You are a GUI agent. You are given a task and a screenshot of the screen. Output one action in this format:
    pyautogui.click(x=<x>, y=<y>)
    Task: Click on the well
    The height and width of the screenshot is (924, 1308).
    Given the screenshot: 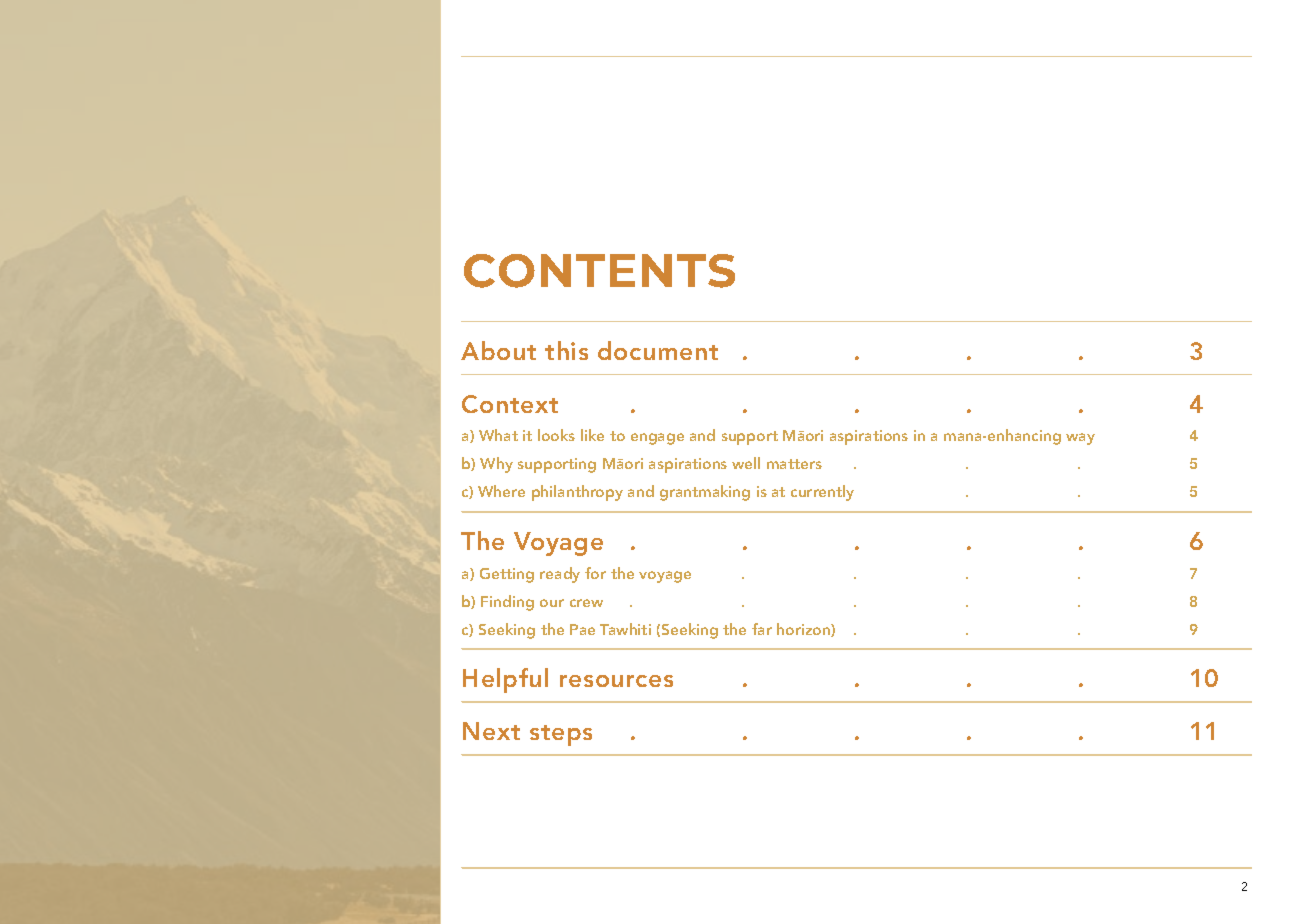 What is the action you would take?
    pyautogui.click(x=746, y=463)
